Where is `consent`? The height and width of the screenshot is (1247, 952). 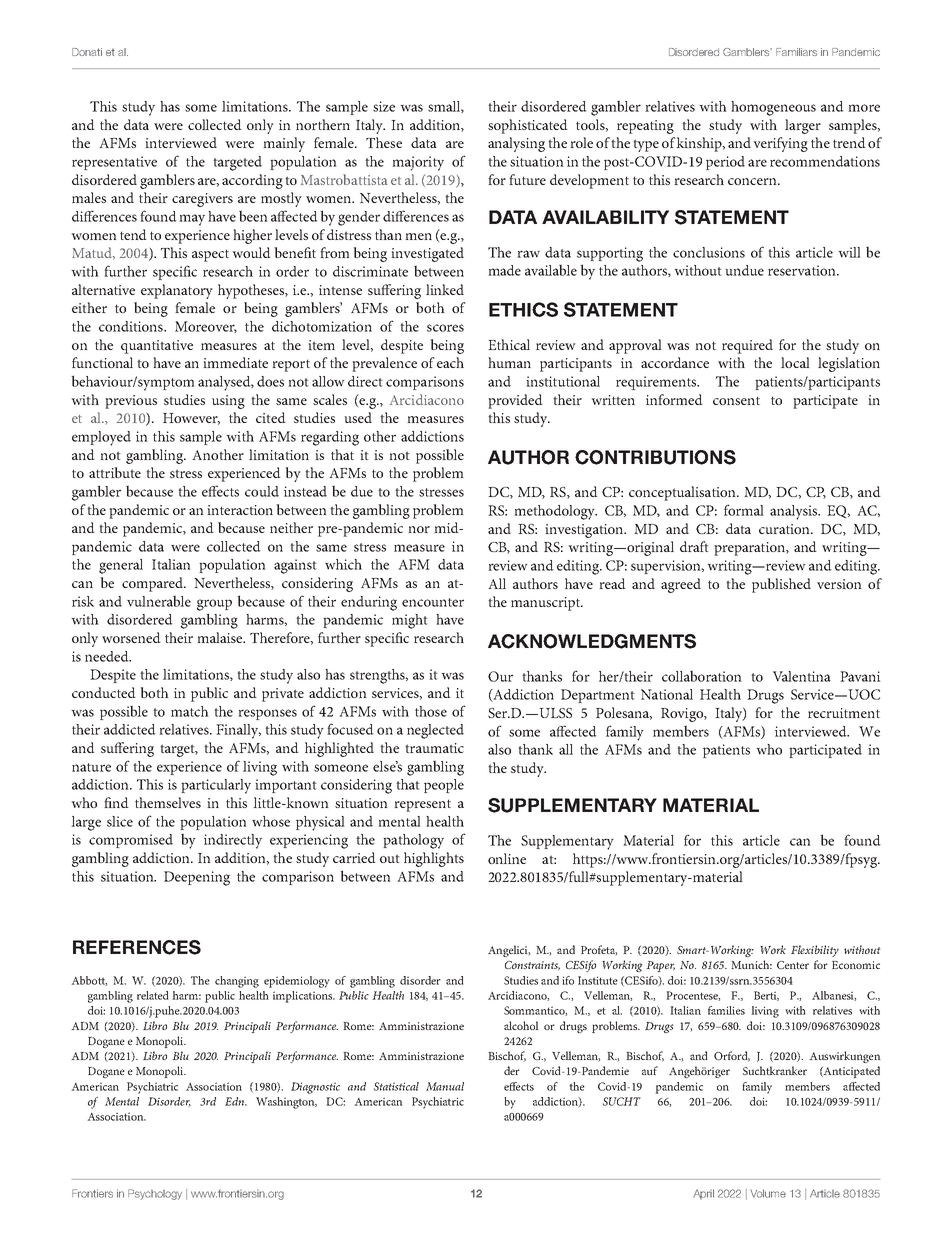 consent is located at coordinates (736, 400).
